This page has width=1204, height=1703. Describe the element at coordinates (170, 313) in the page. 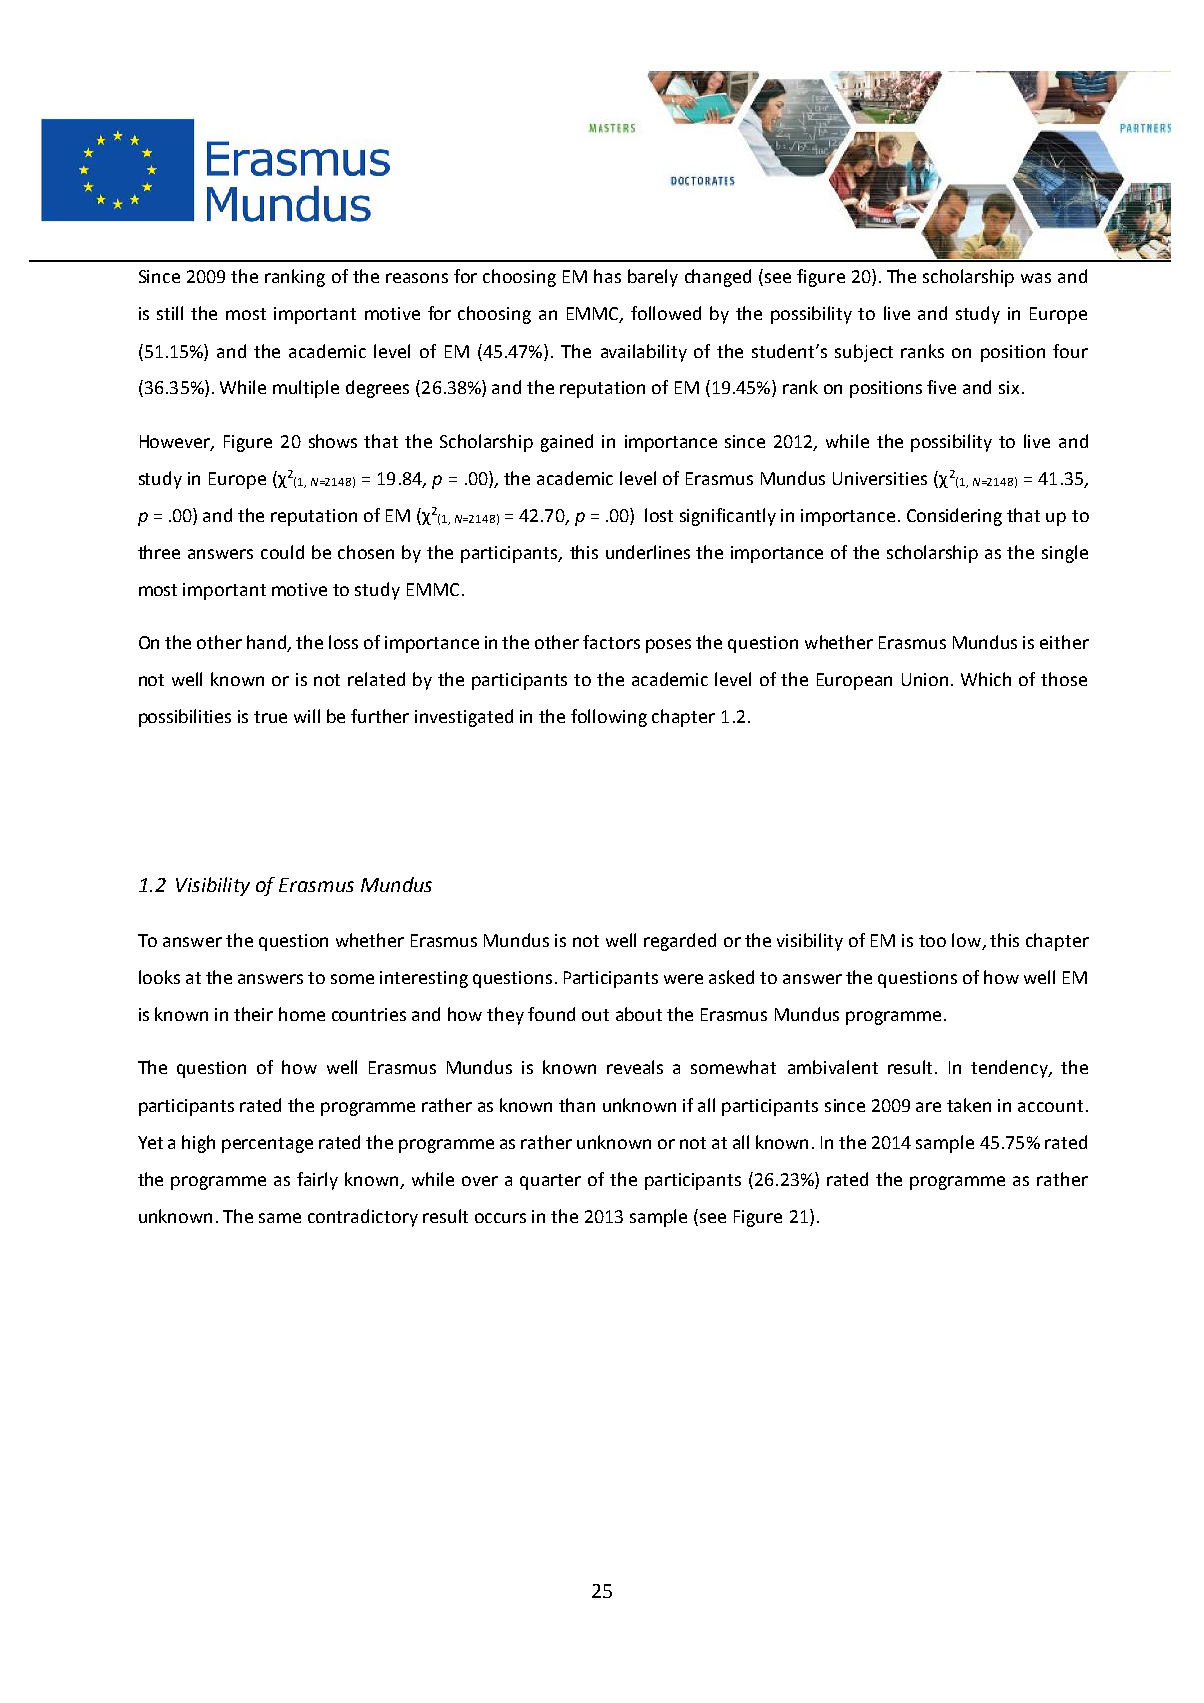

I see `still` at that location.
